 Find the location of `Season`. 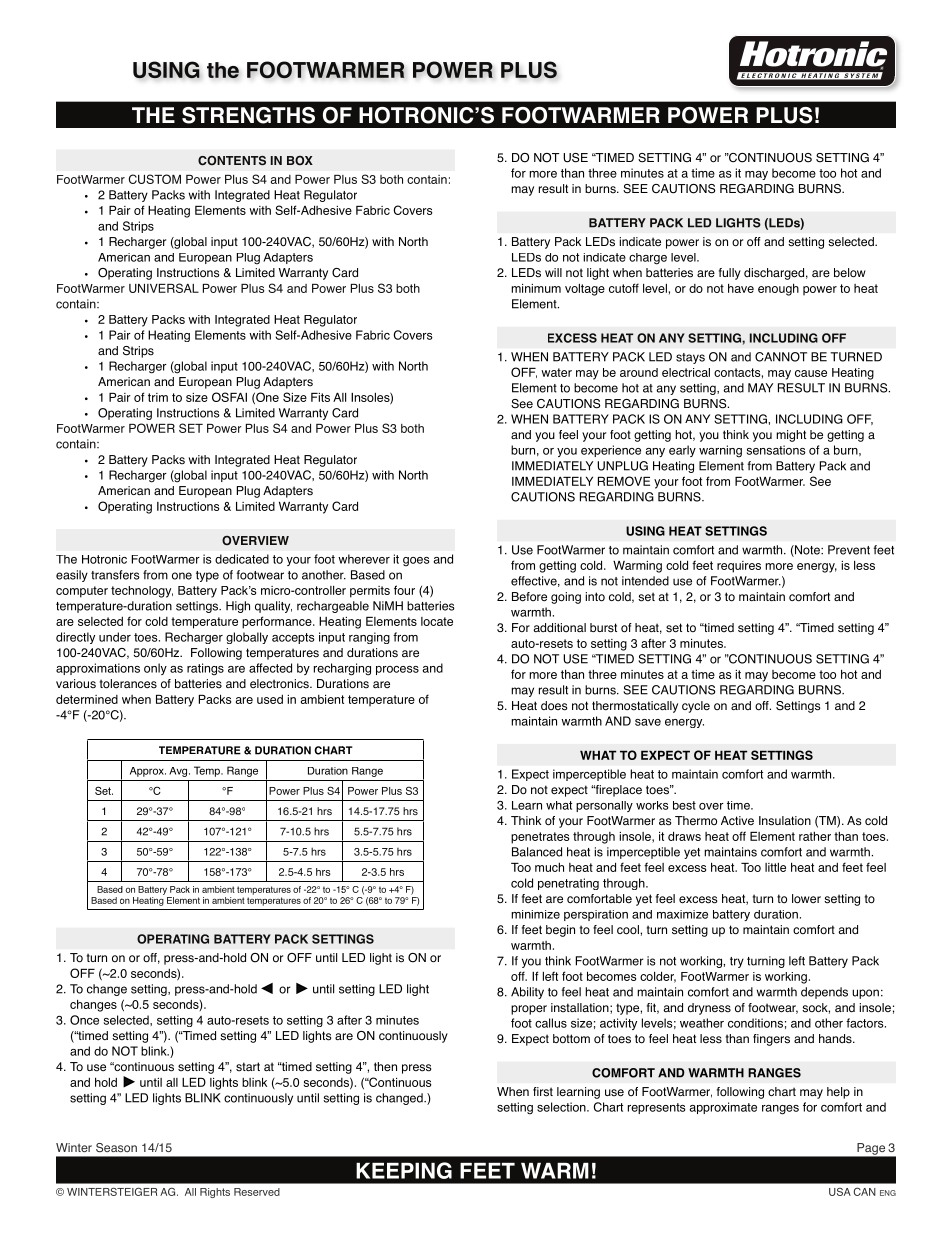

Season is located at coordinates (116, 1147).
